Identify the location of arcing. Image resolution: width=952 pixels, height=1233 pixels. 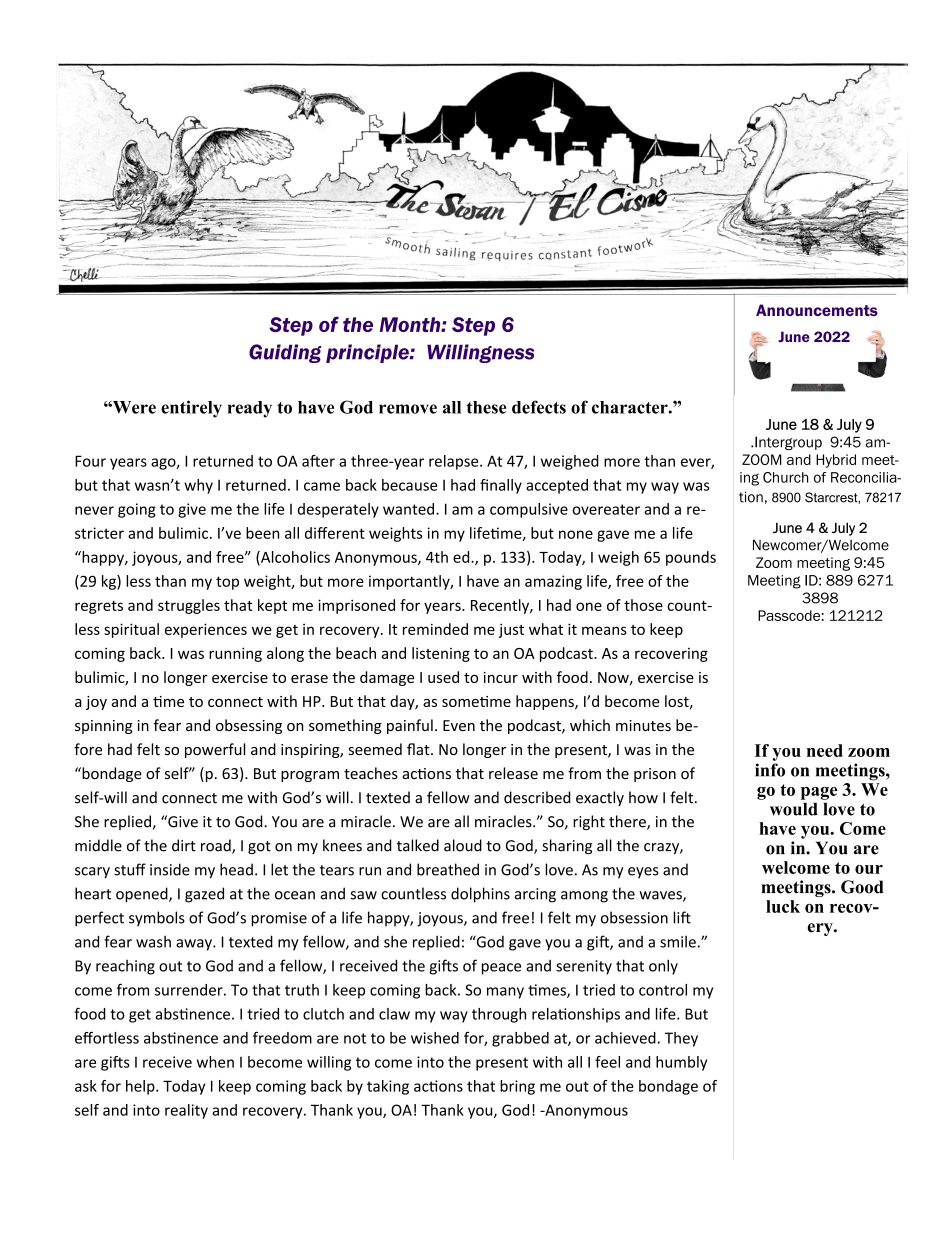
(535, 895).
